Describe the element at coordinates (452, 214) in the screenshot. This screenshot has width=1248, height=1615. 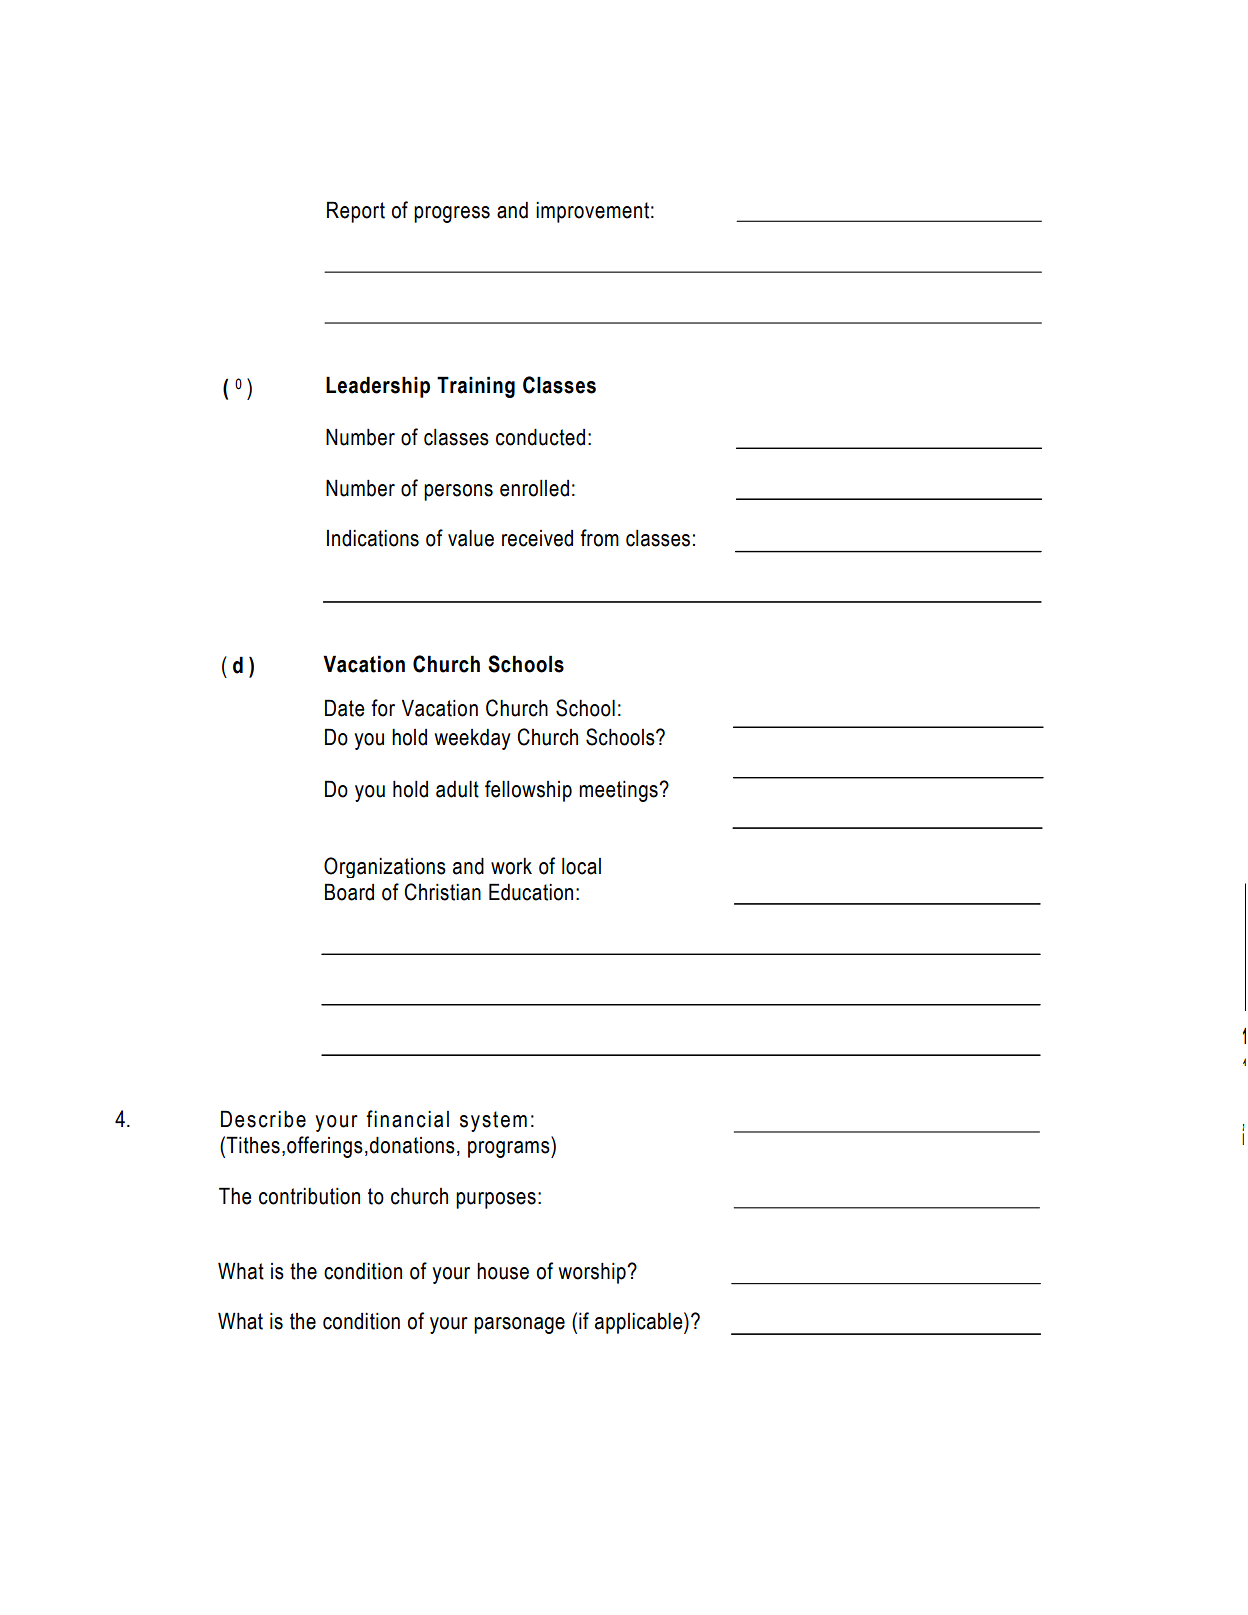
I see `progress` at that location.
